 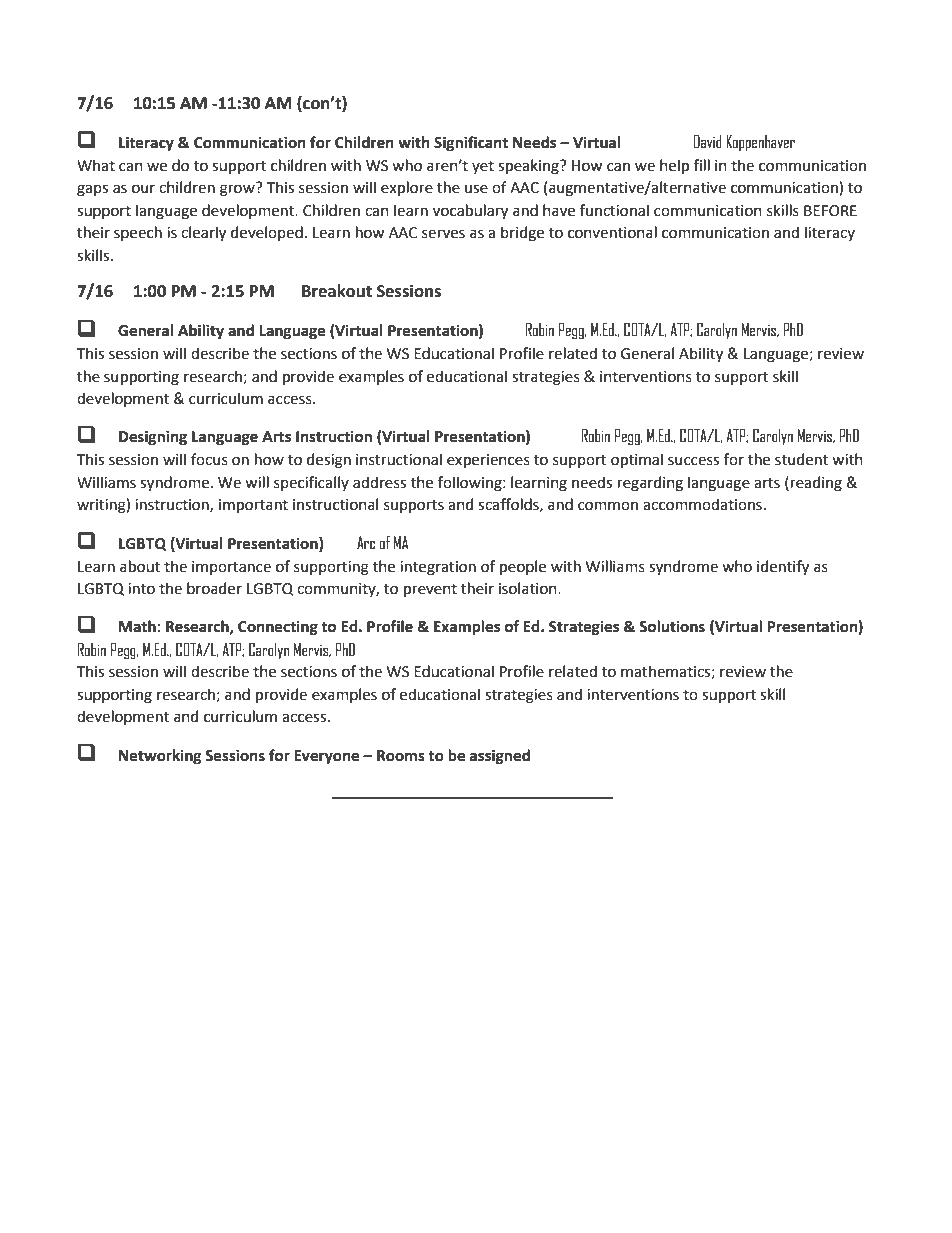 I want to click on Networking, so click(x=160, y=757).
